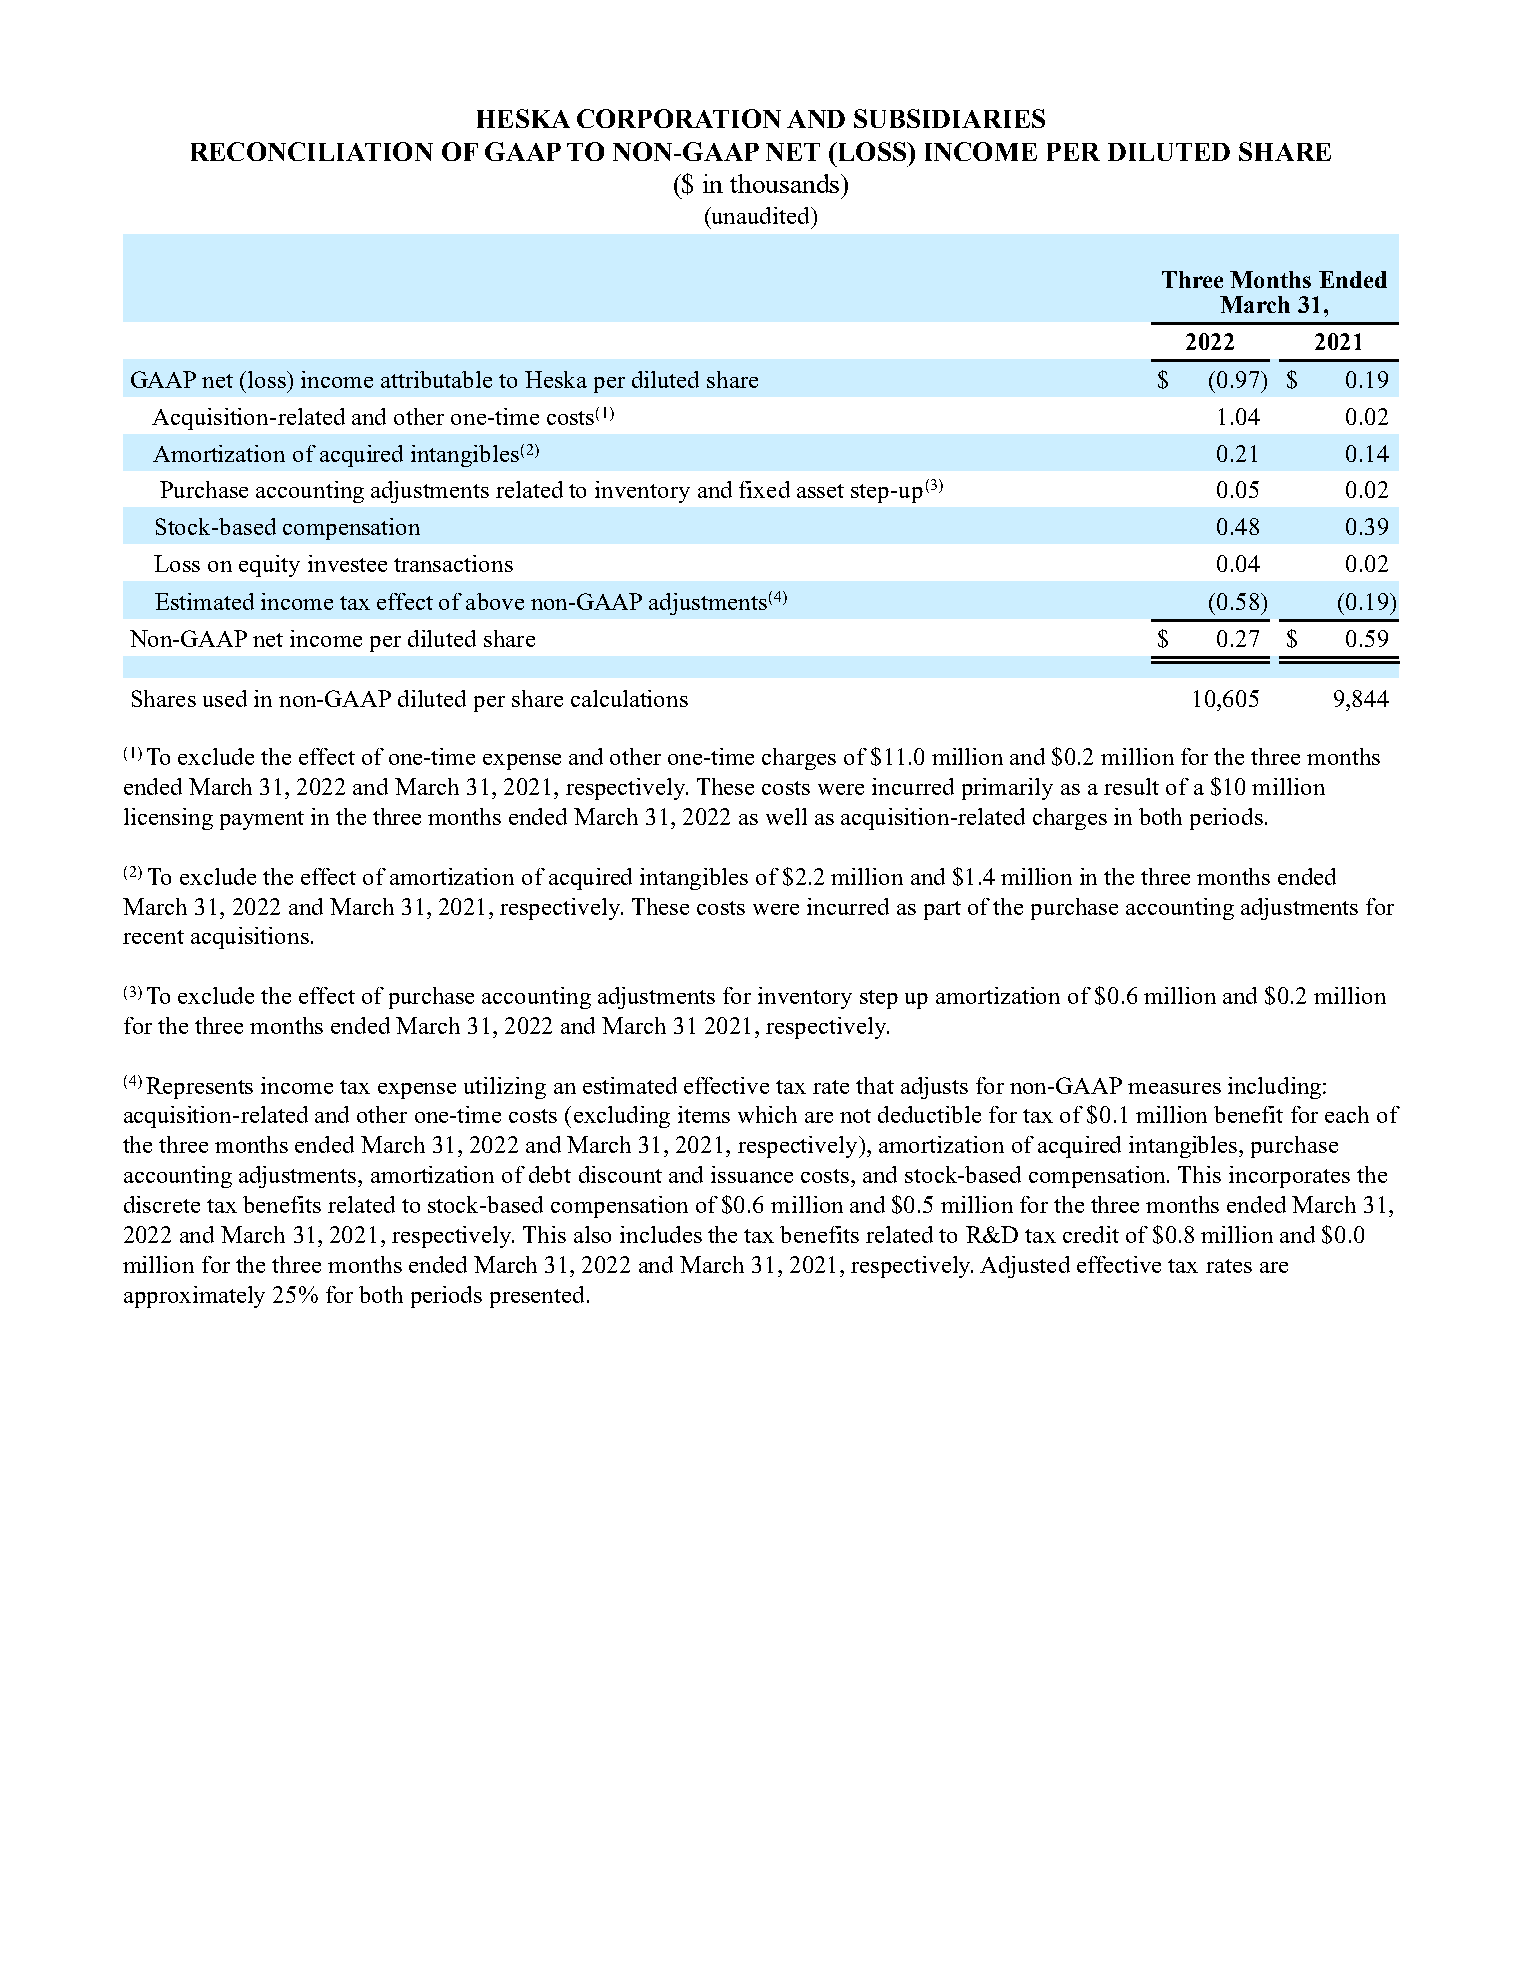 Image resolution: width=1522 pixels, height=1970 pixels. Describe the element at coordinates (764, 489) in the screenshot. I see `fixed` at that location.
